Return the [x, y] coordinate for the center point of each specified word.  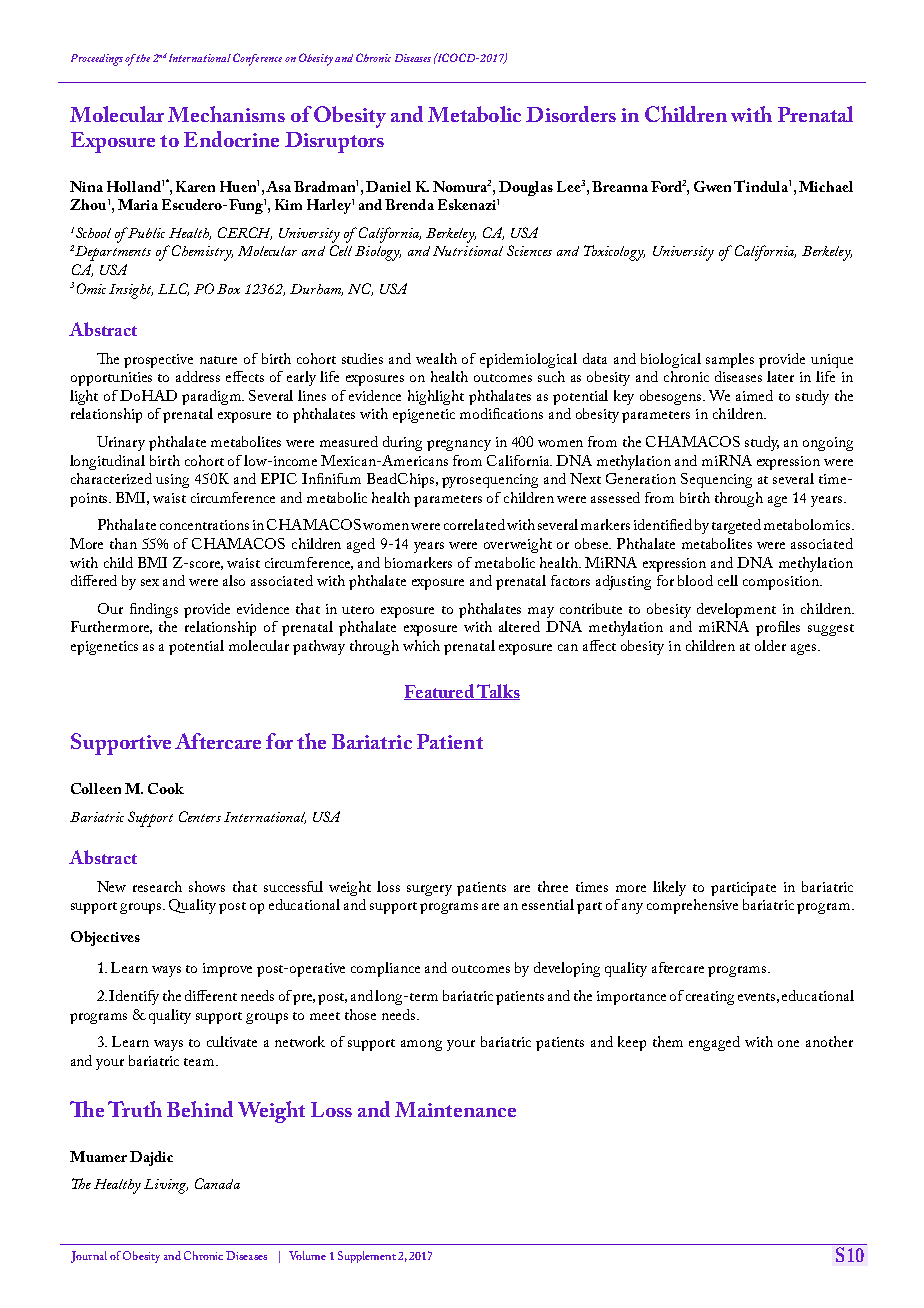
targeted [736, 526]
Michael [826, 186]
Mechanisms [226, 114]
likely [669, 888]
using [172, 481]
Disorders [571, 114]
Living [166, 1186]
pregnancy [459, 445]
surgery [429, 890]
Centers [200, 816]
